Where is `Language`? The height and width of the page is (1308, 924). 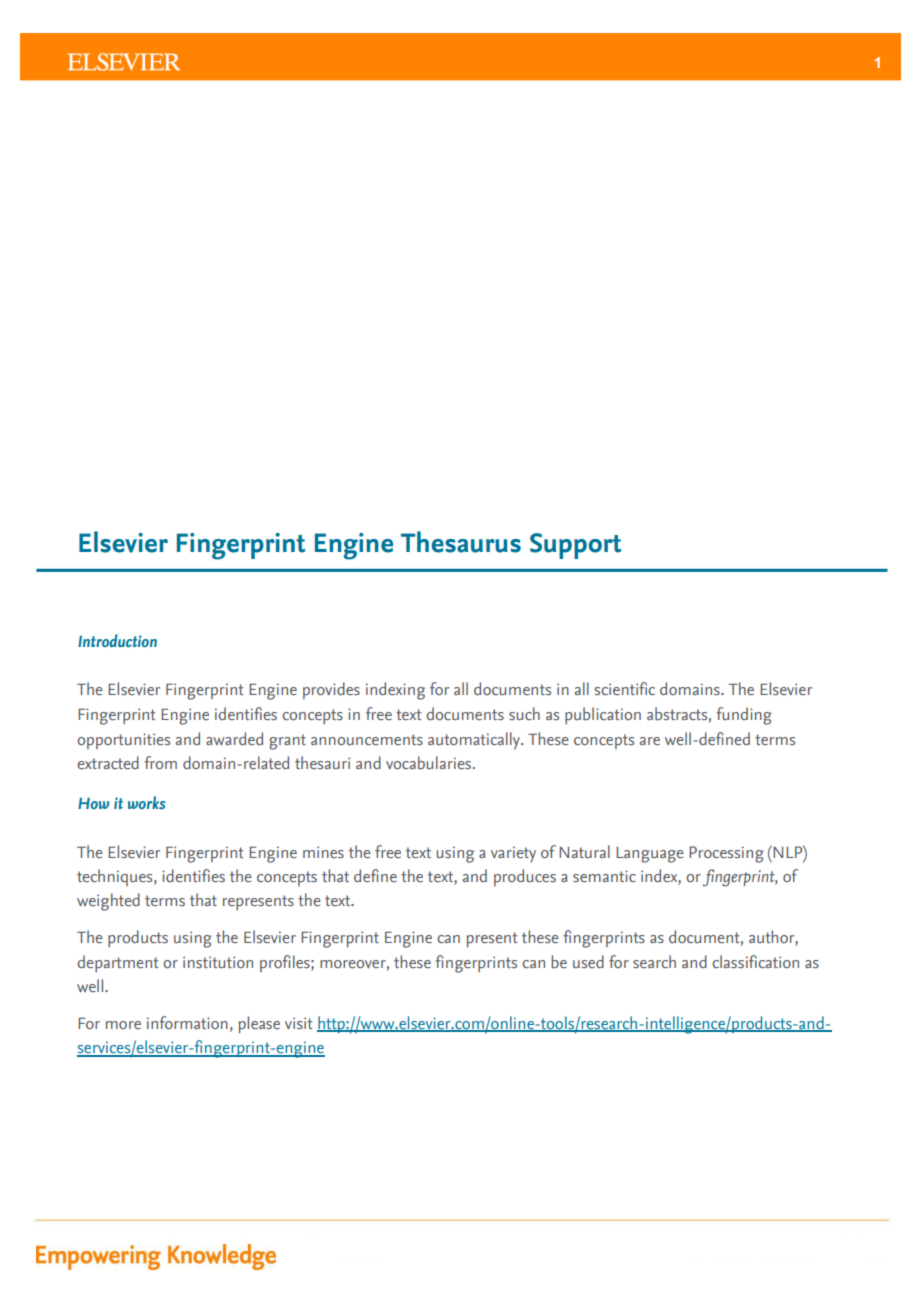 Language is located at coordinates (650, 855).
